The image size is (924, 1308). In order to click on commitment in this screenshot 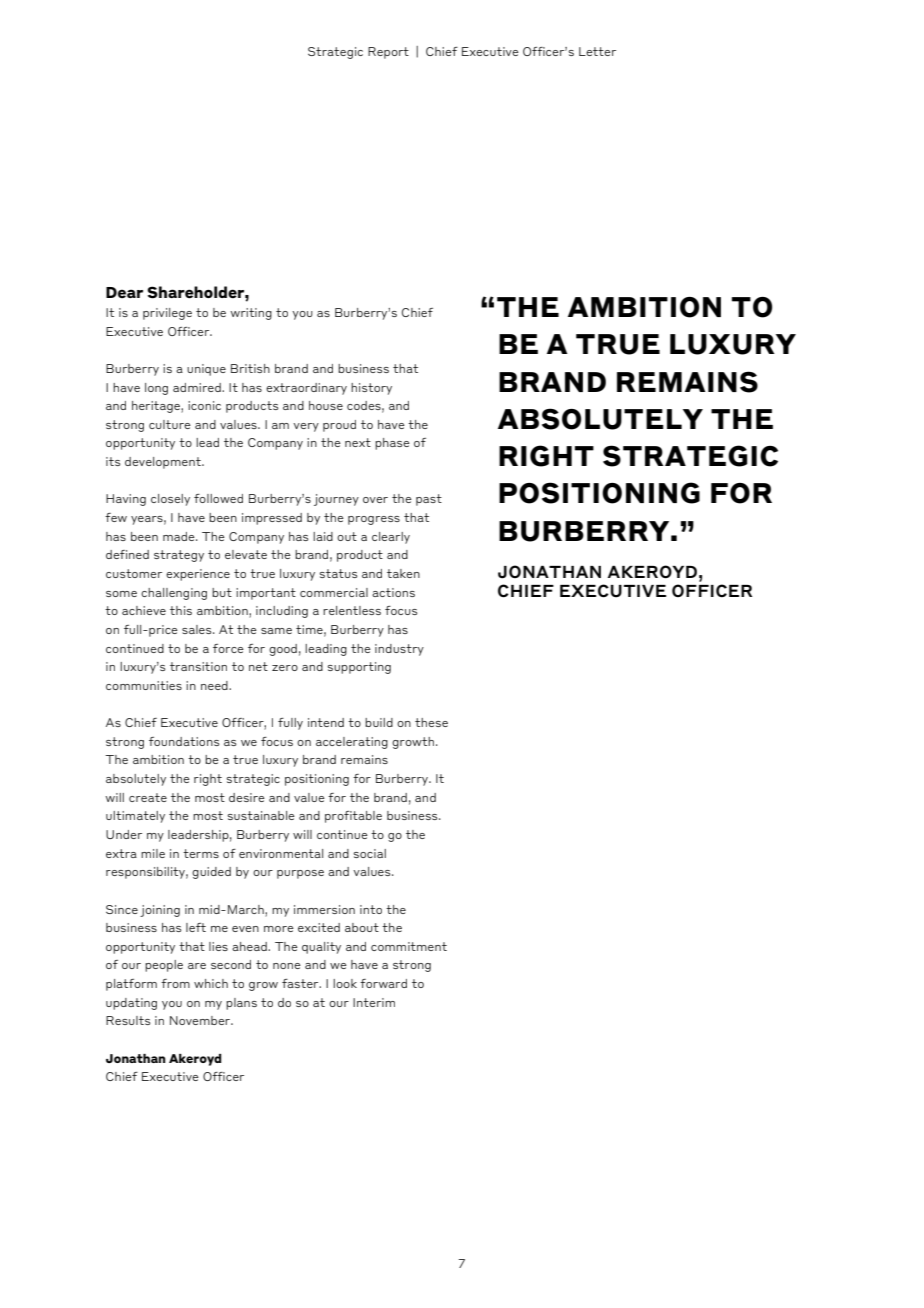, I will do `click(409, 946)`.
